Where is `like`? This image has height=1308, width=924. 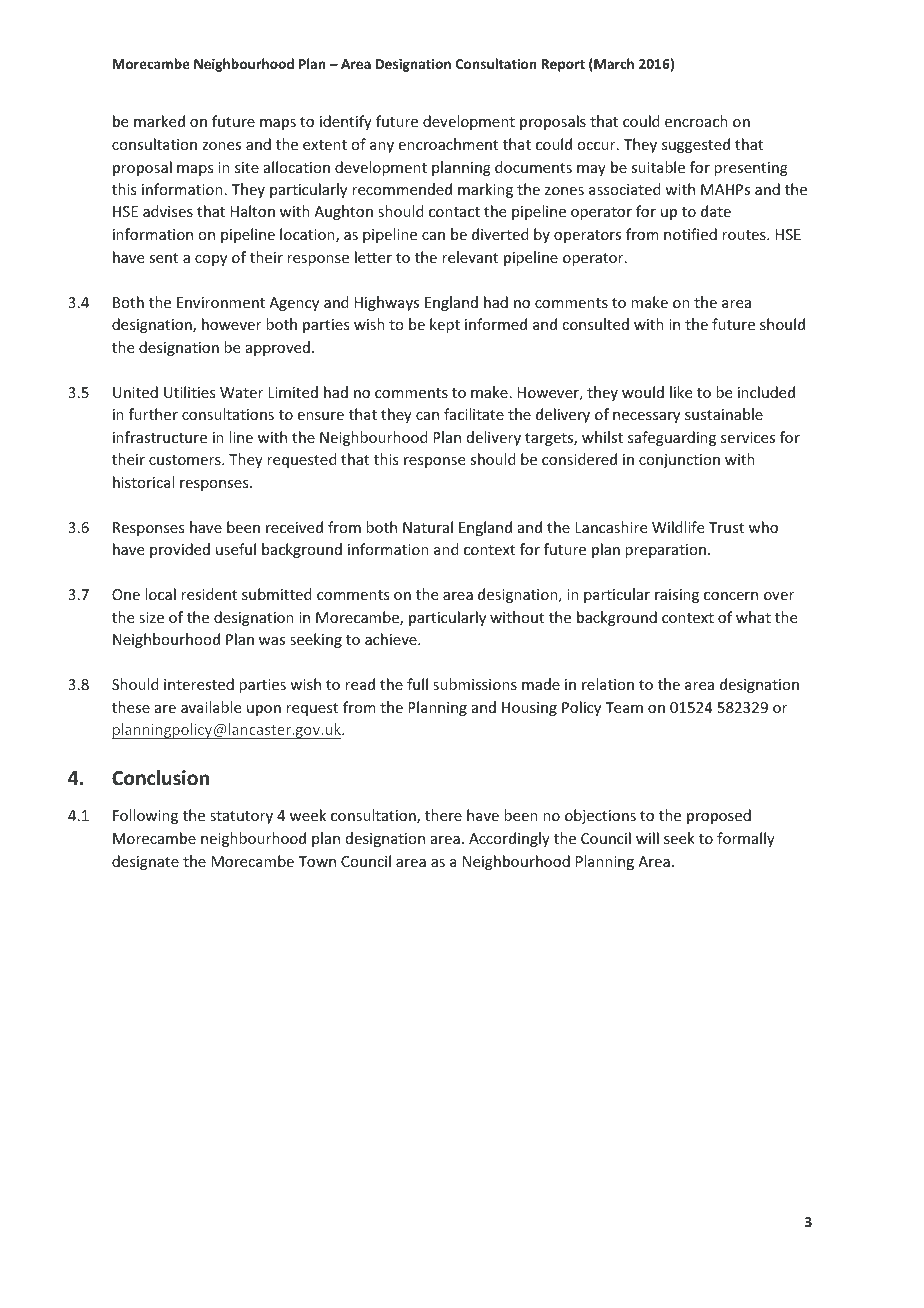
like is located at coordinates (681, 392).
